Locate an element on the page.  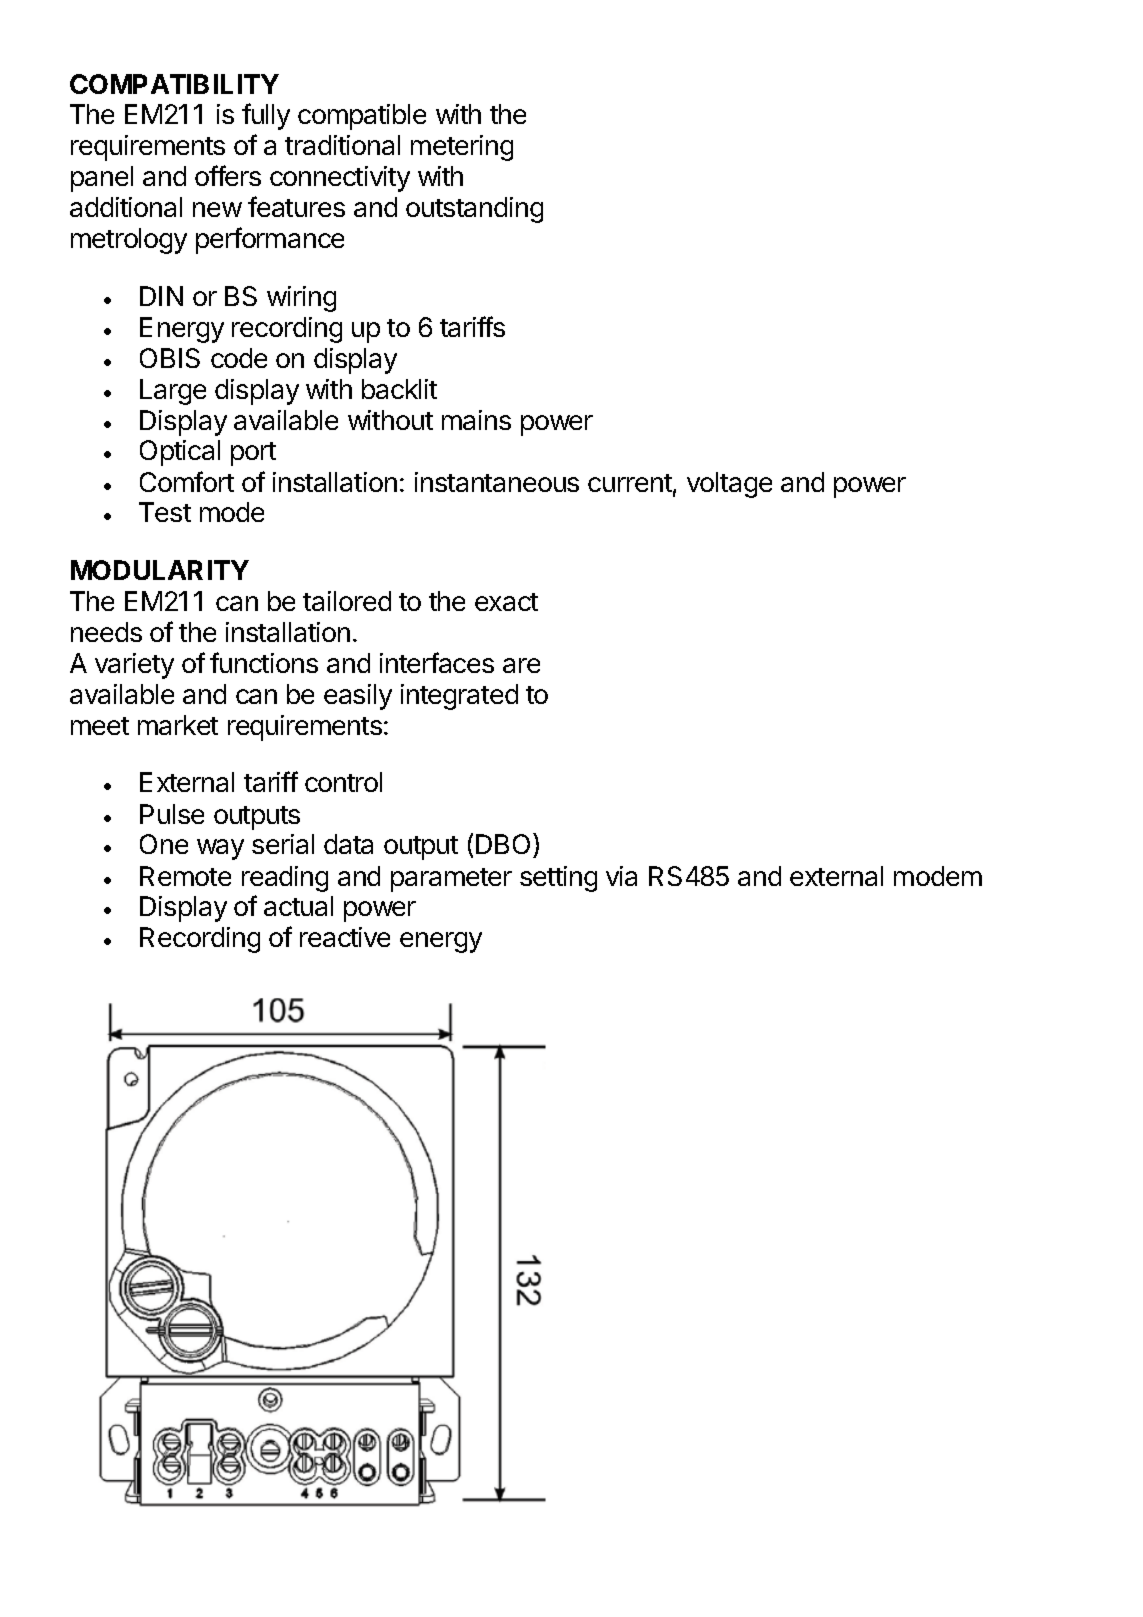
metering is located at coordinates (462, 148).
